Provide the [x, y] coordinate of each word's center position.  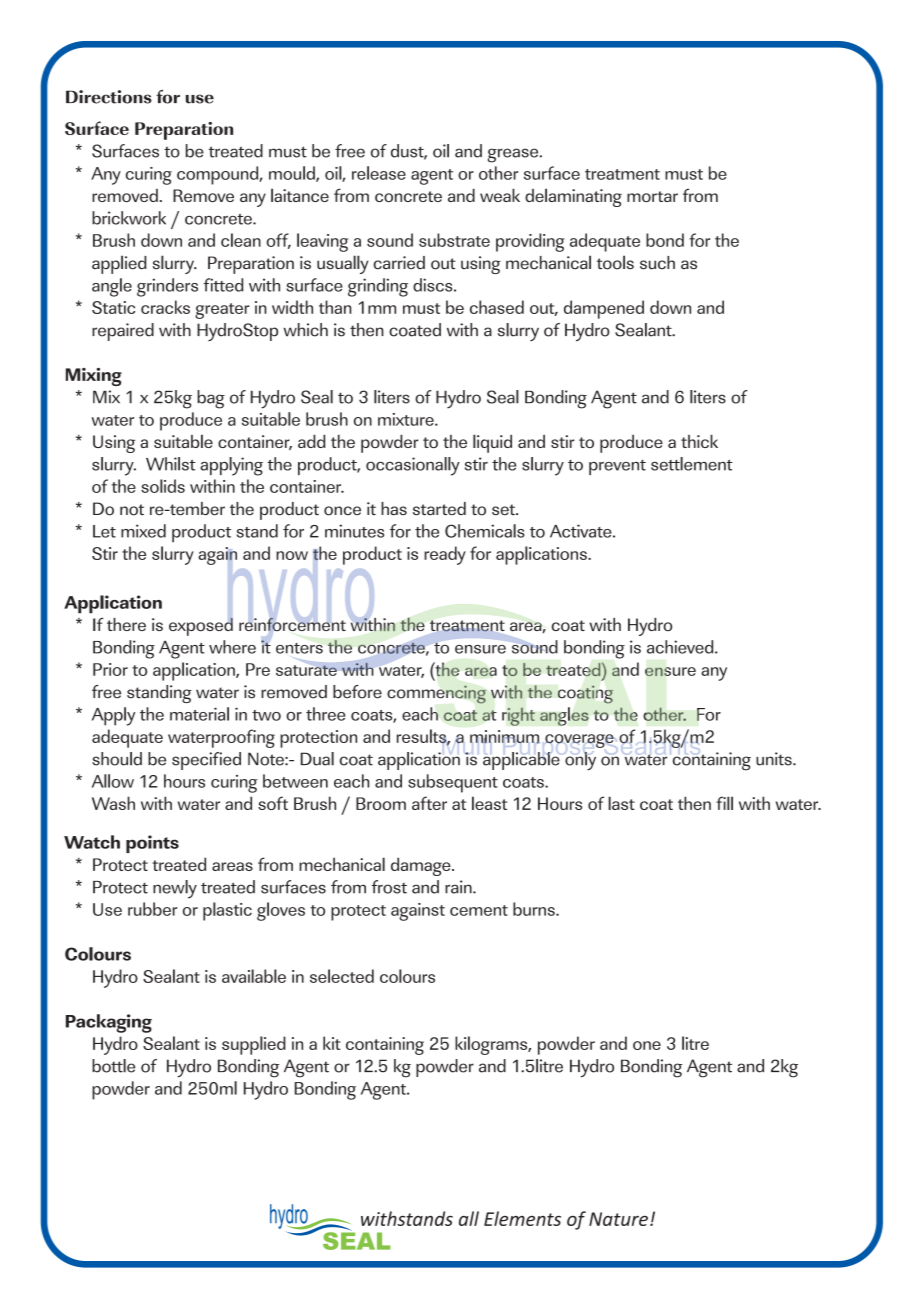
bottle [113, 1066]
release [379, 173]
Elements [522, 1218]
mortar [652, 196]
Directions [109, 97]
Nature [618, 1219]
